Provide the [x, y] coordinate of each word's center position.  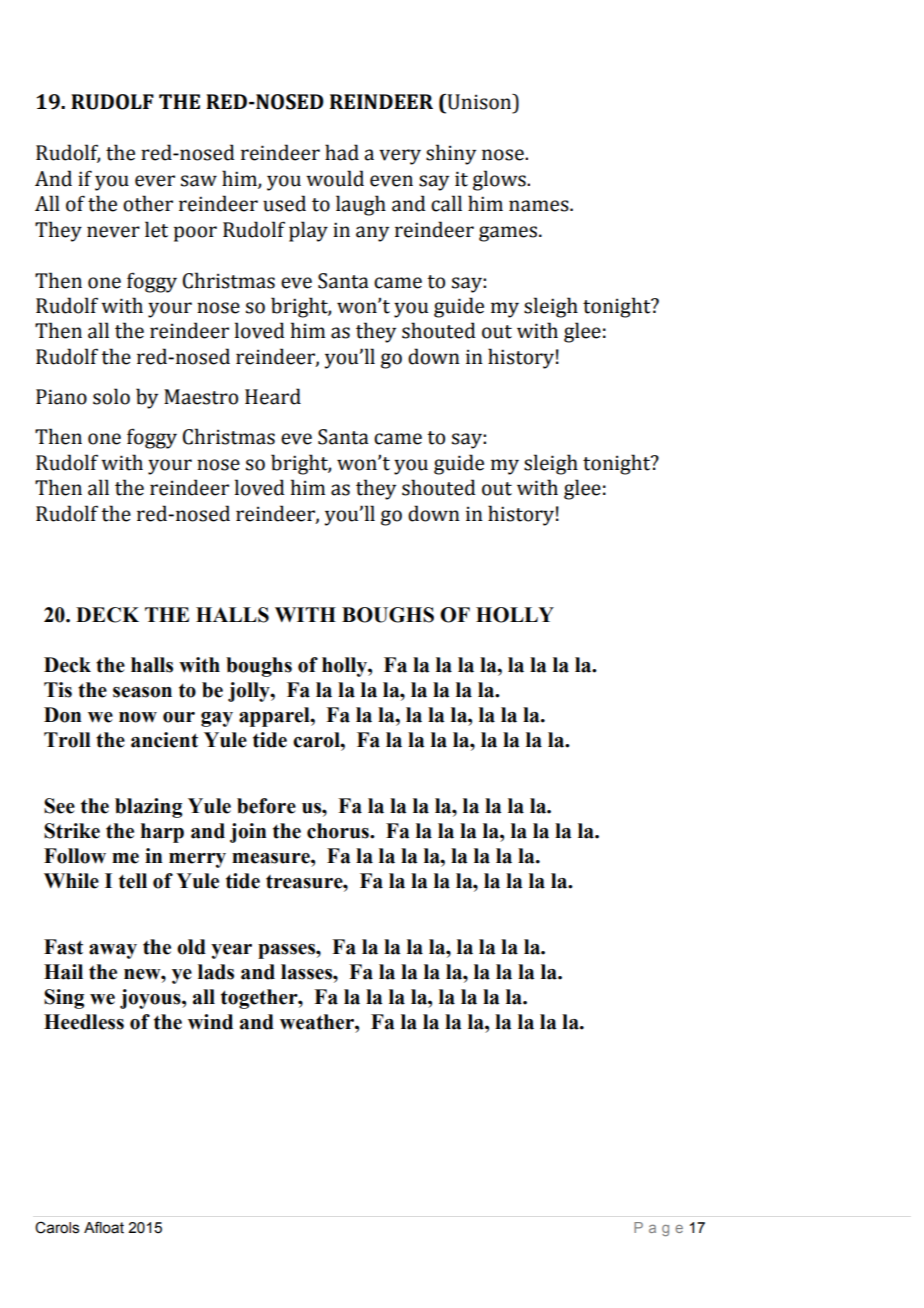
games [509, 234]
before [266, 806]
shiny [451, 154]
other [148, 203]
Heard [273, 396]
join [248, 833]
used [284, 203]
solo [111, 396]
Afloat [104, 1227]
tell [133, 881]
